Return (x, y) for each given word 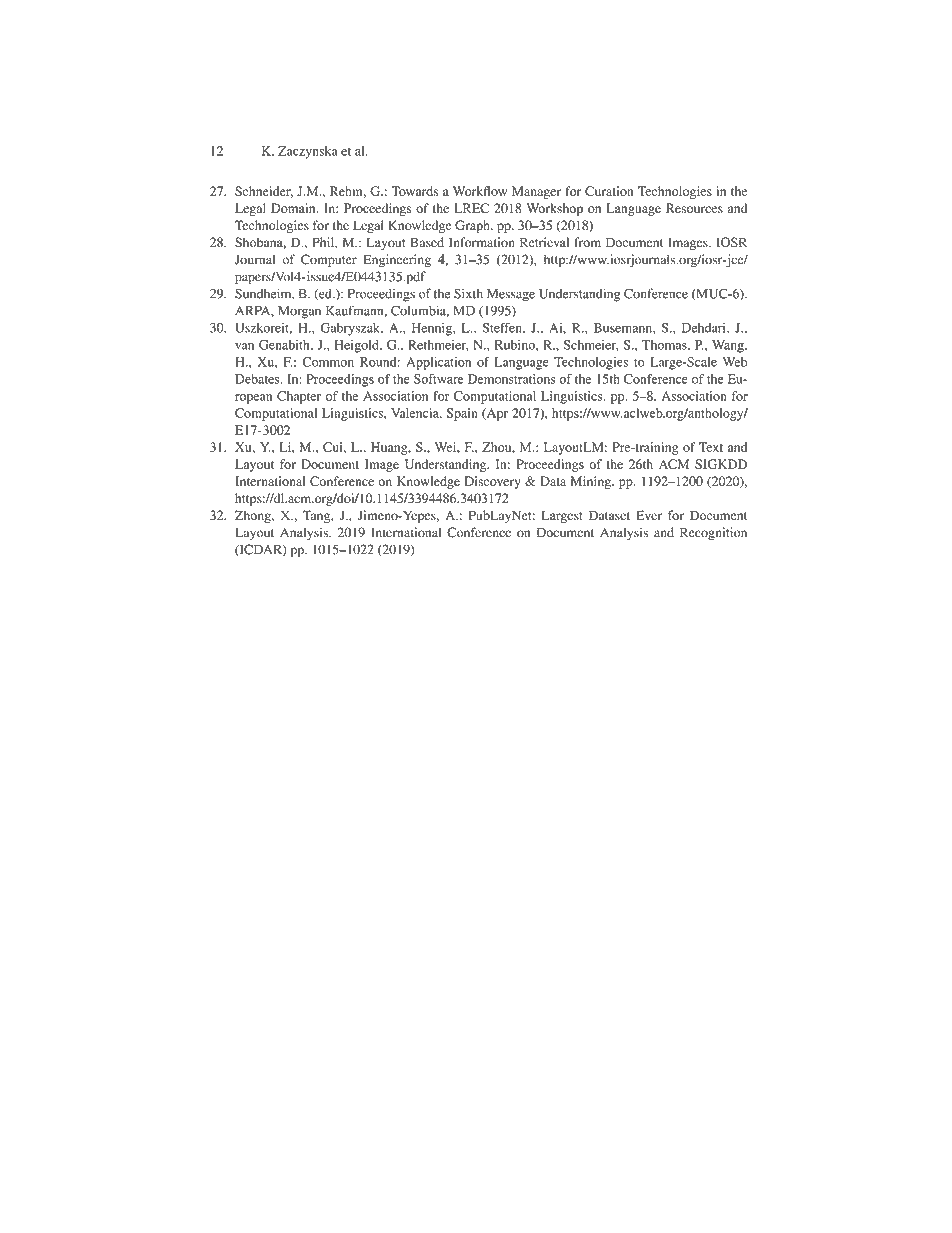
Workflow (480, 191)
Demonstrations (511, 379)
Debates (258, 379)
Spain (462, 414)
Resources (694, 208)
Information (482, 242)
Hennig (433, 329)
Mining (592, 482)
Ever (649, 515)
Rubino (516, 345)
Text (711, 447)
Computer (329, 260)
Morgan (299, 312)
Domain (294, 208)
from (587, 242)
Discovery (493, 482)
